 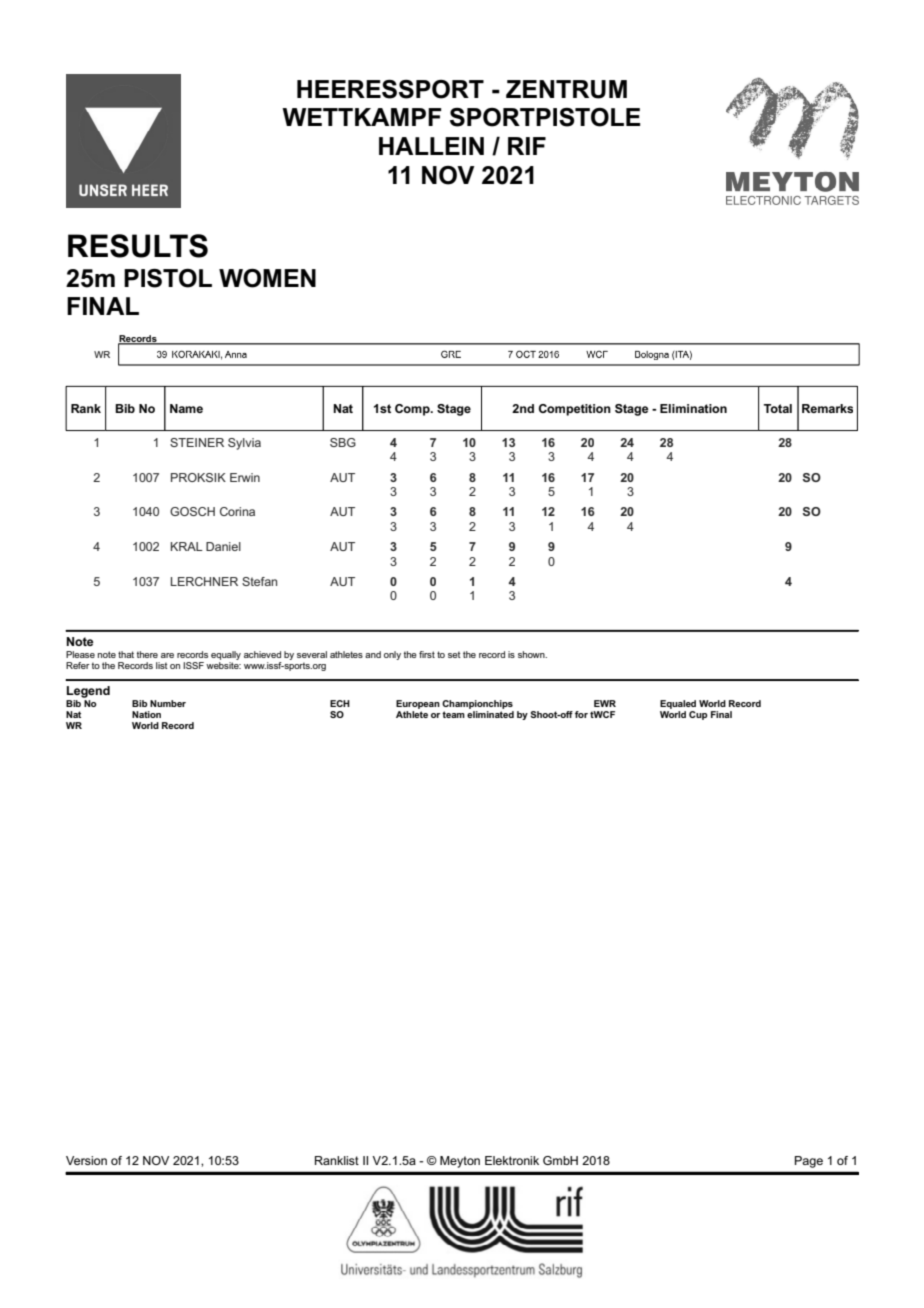 I want to click on team, so click(x=453, y=714).
